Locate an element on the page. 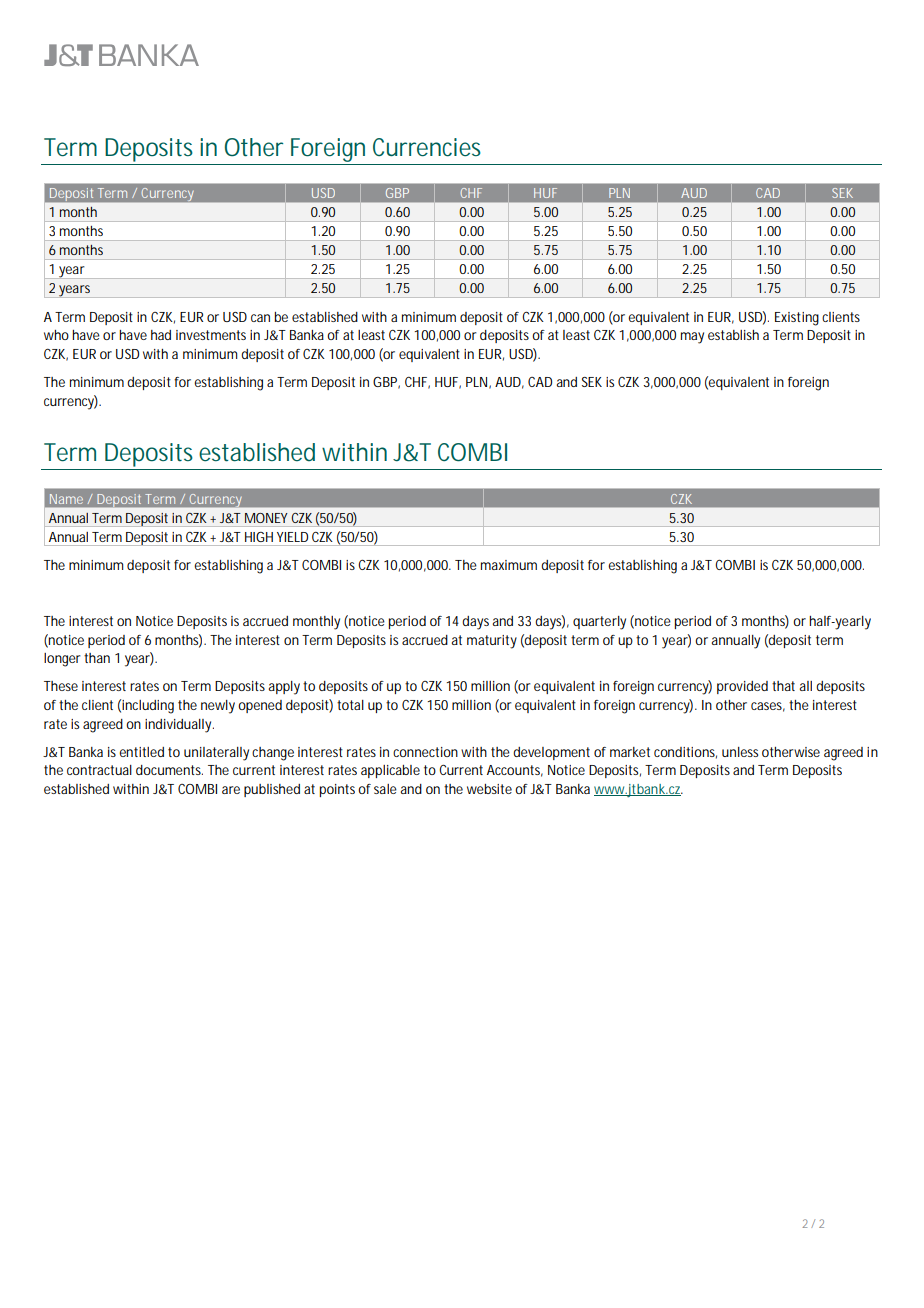  than is located at coordinates (97, 658).
